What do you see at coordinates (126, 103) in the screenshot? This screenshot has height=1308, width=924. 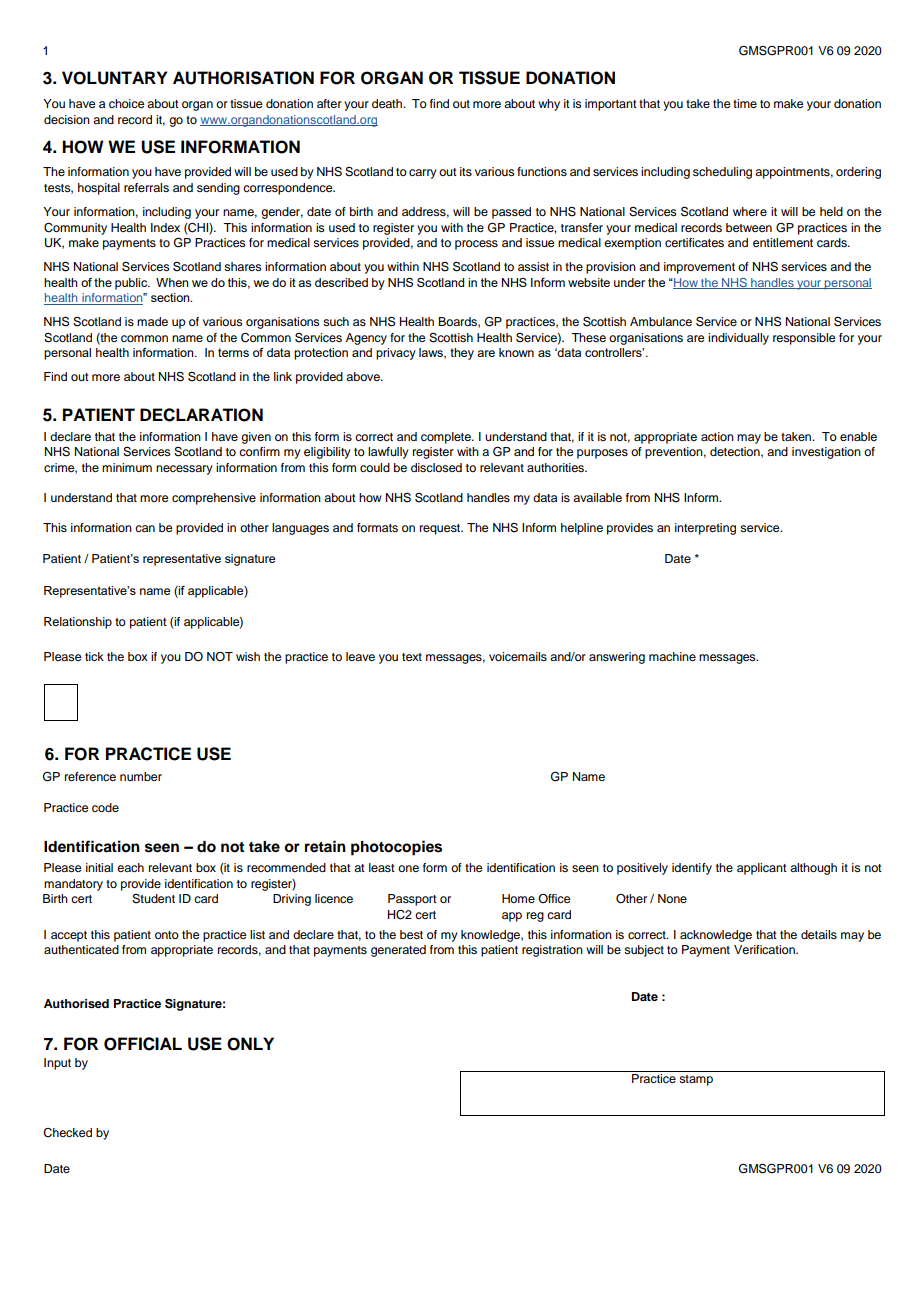 I see `choice` at bounding box center [126, 103].
